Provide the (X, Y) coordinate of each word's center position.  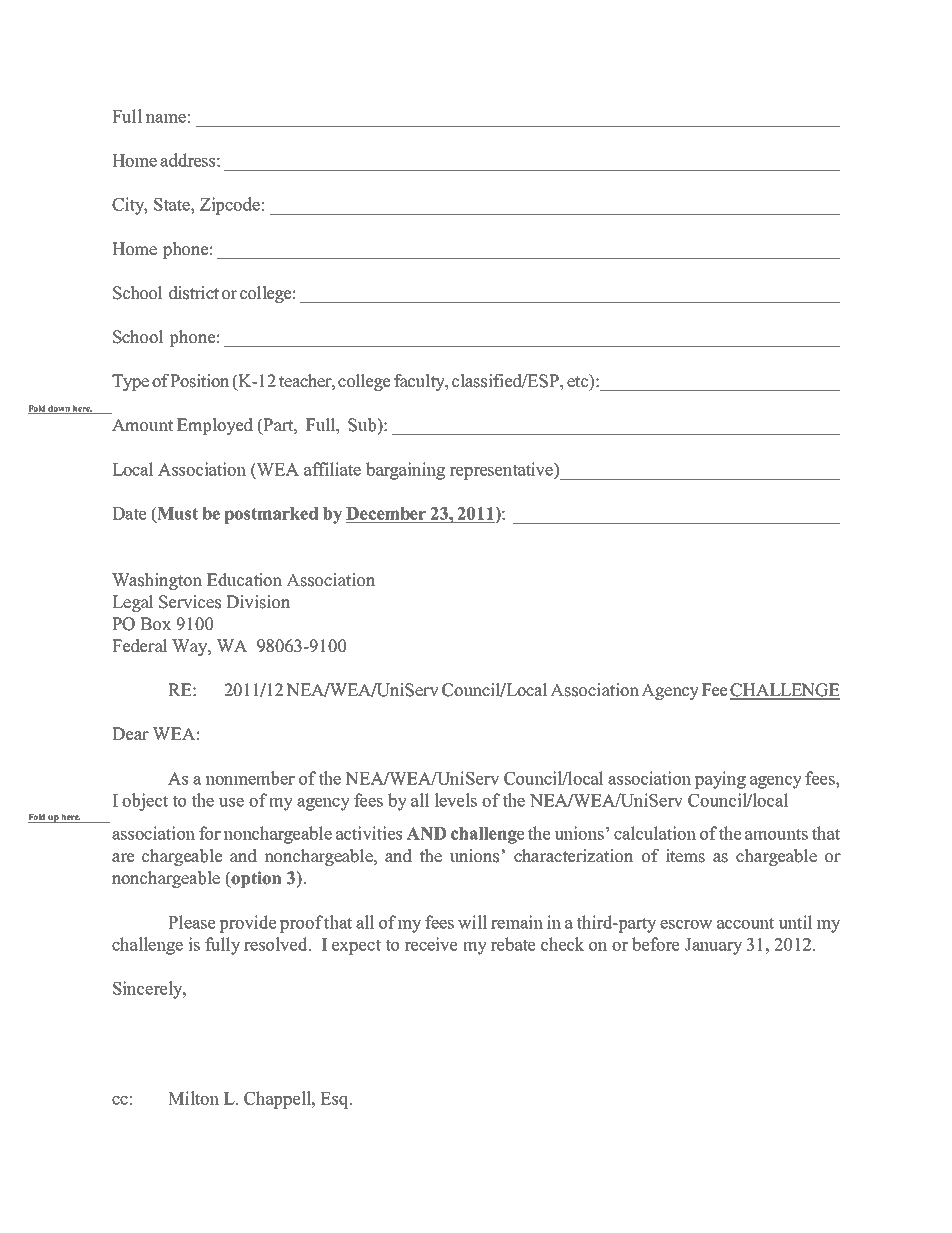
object (145, 802)
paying (720, 780)
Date (129, 513)
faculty (420, 382)
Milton (193, 1098)
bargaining (405, 471)
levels (455, 800)
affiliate (332, 469)
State (173, 204)
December (386, 513)
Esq (335, 1100)
